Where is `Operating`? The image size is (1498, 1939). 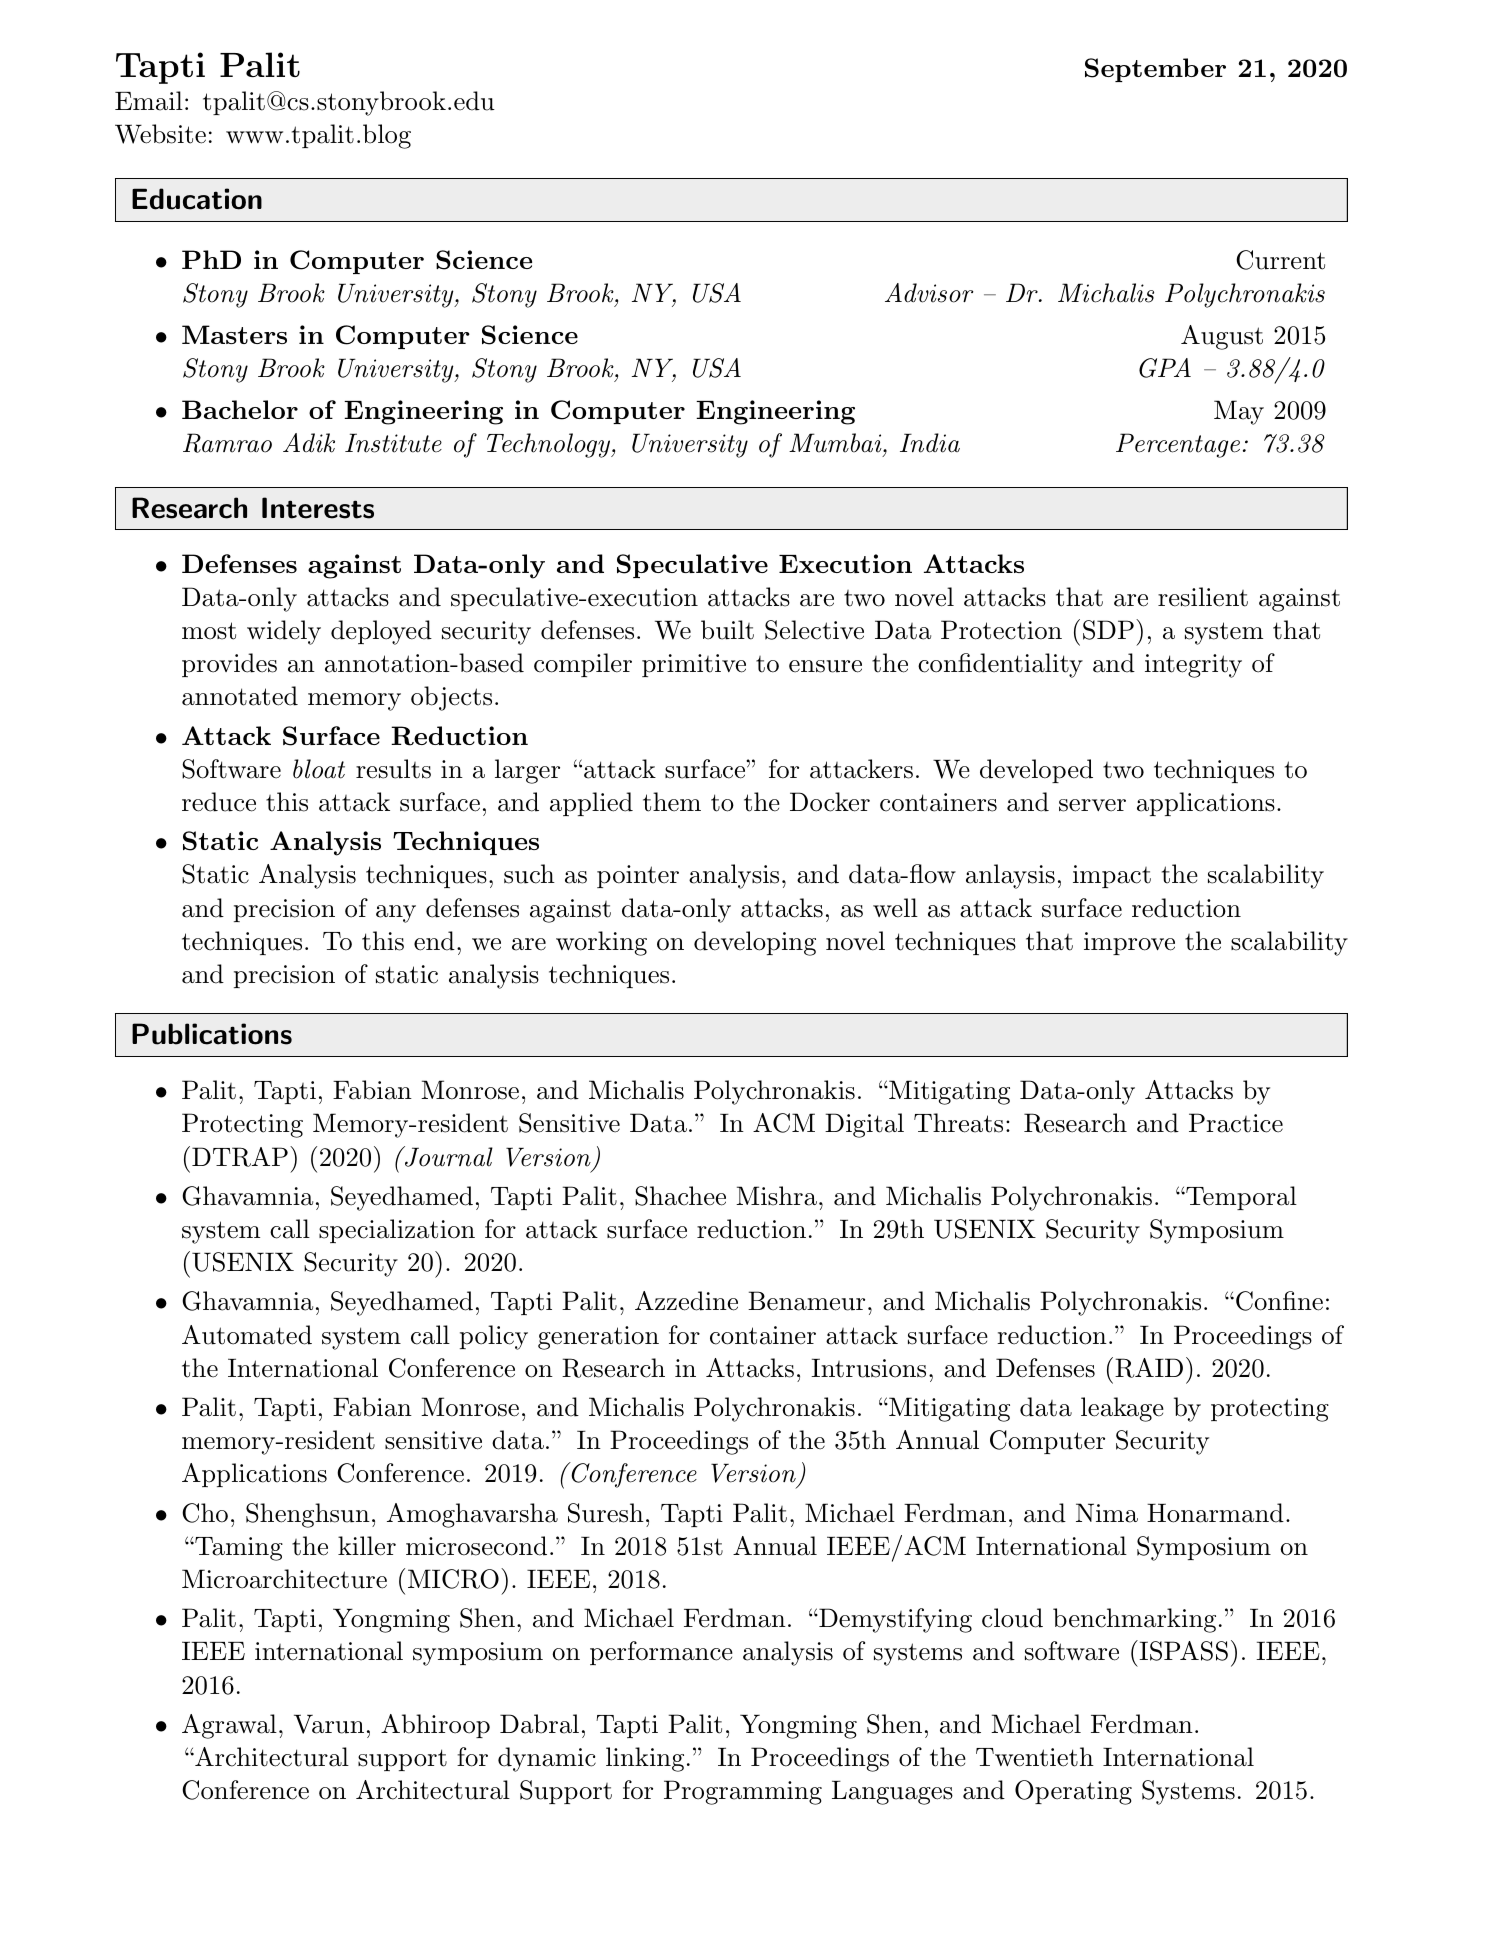
Operating is located at coordinates (1073, 1792).
